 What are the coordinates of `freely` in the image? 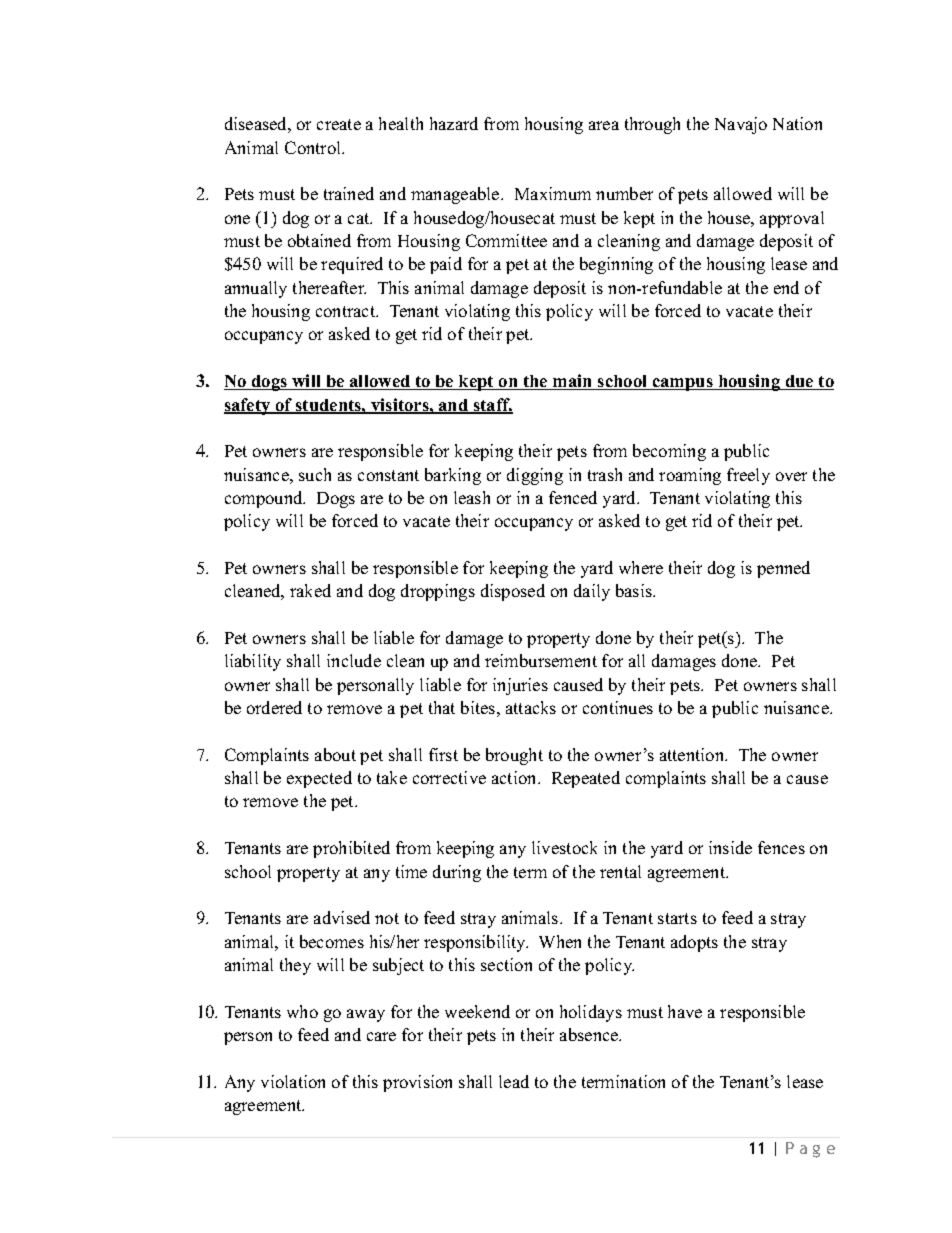 It's located at (748, 476).
